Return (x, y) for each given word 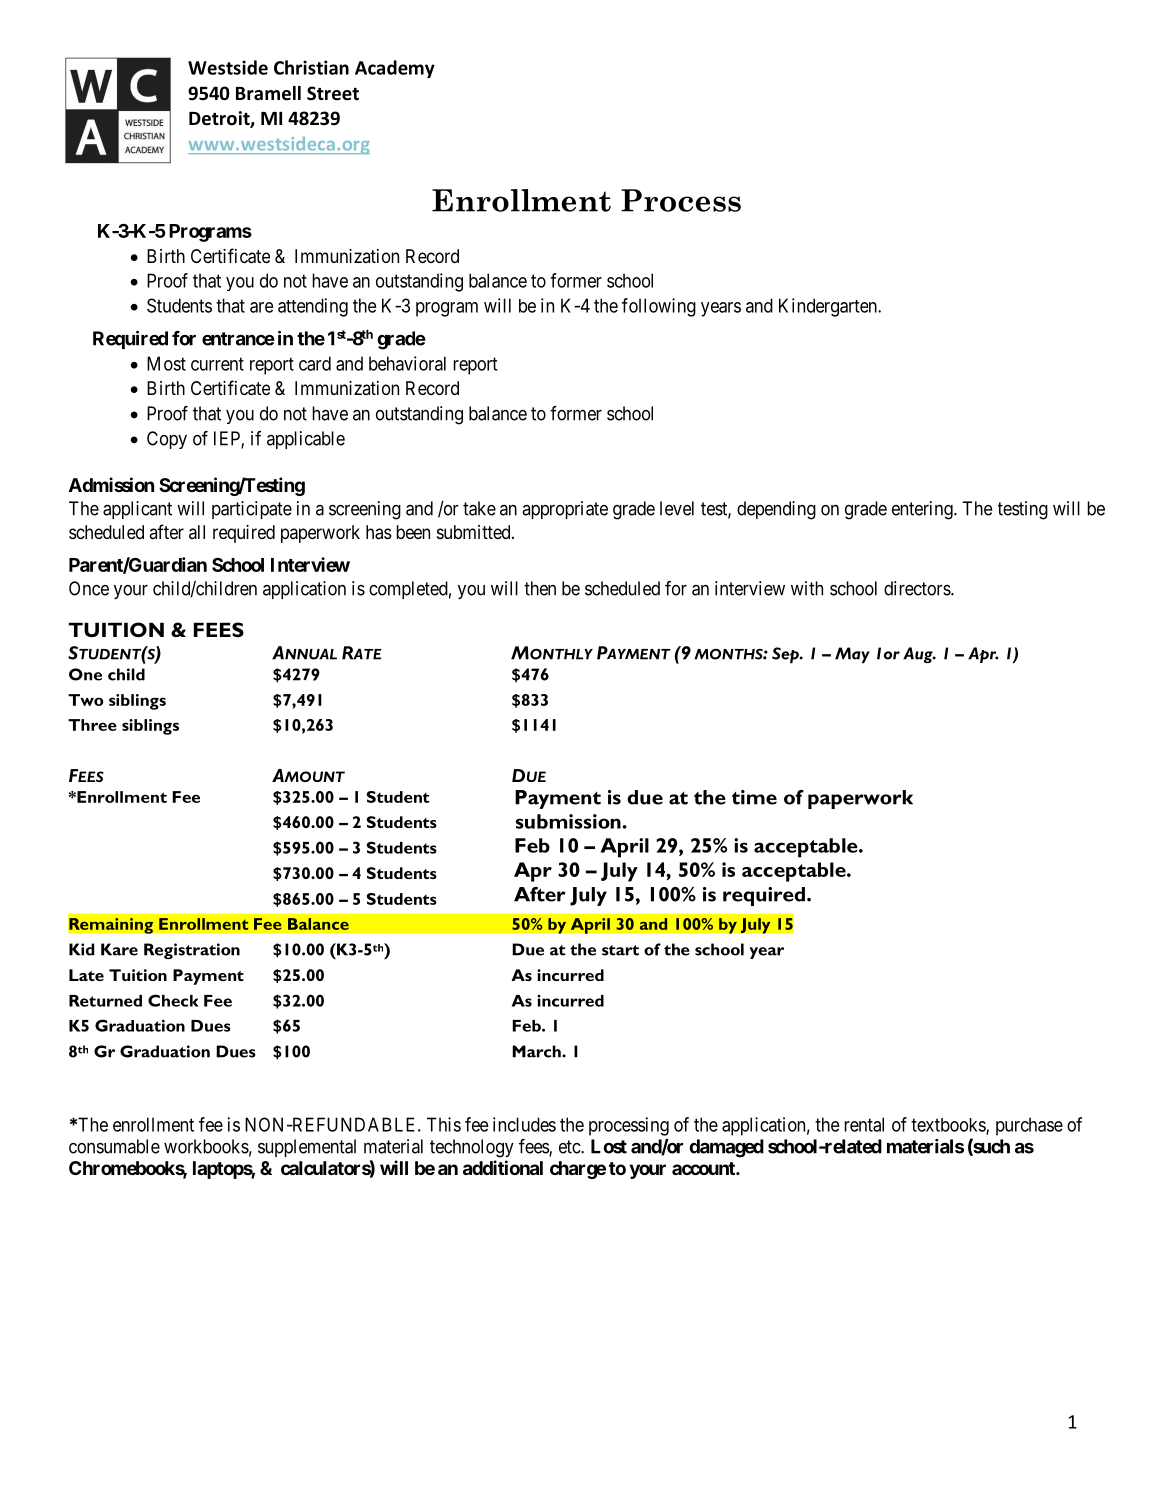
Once (89, 588)
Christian (311, 67)
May (852, 655)
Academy (395, 69)
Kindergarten (829, 307)
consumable (114, 1146)
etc (570, 1147)
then (540, 588)
